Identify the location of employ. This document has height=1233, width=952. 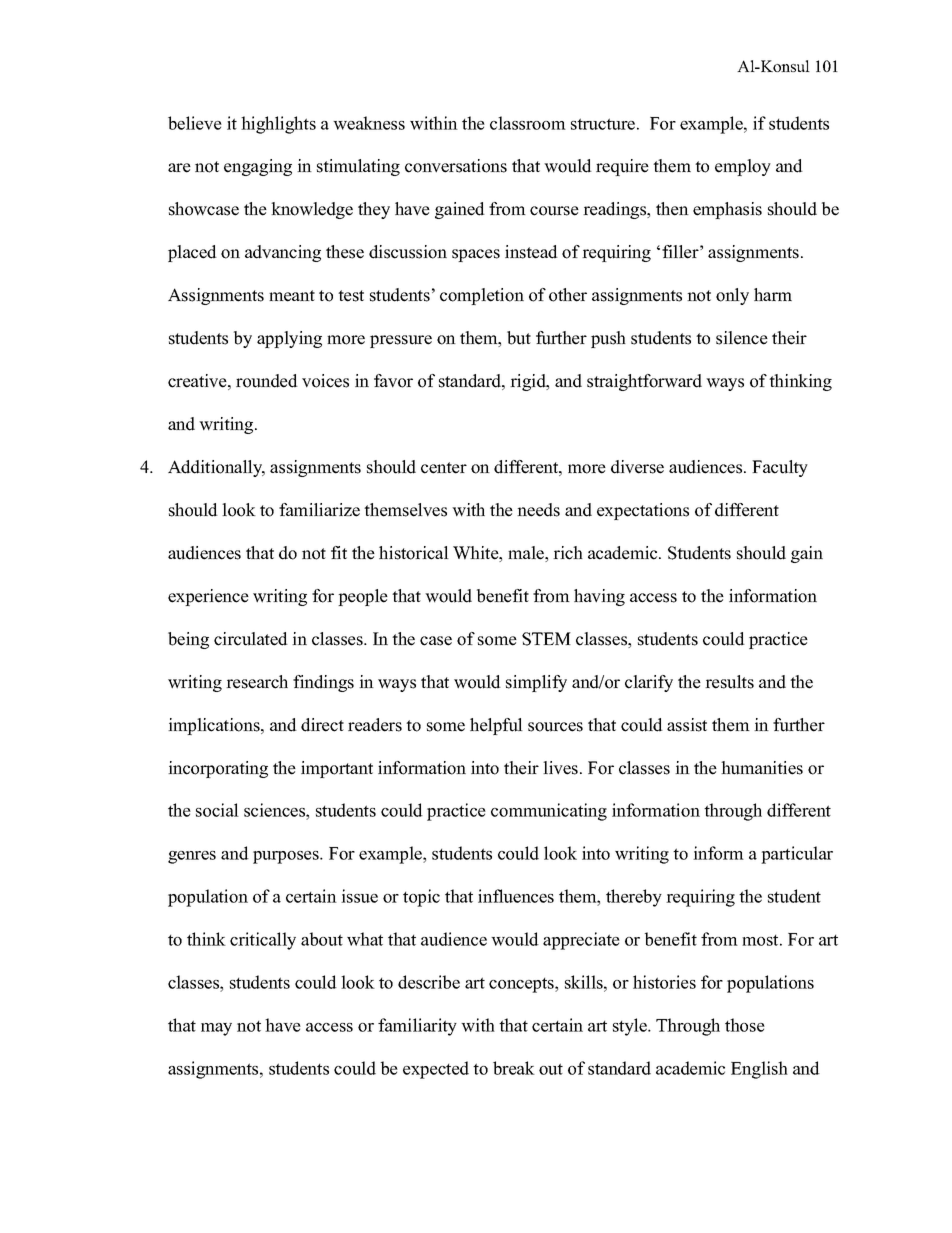
(743, 167).
